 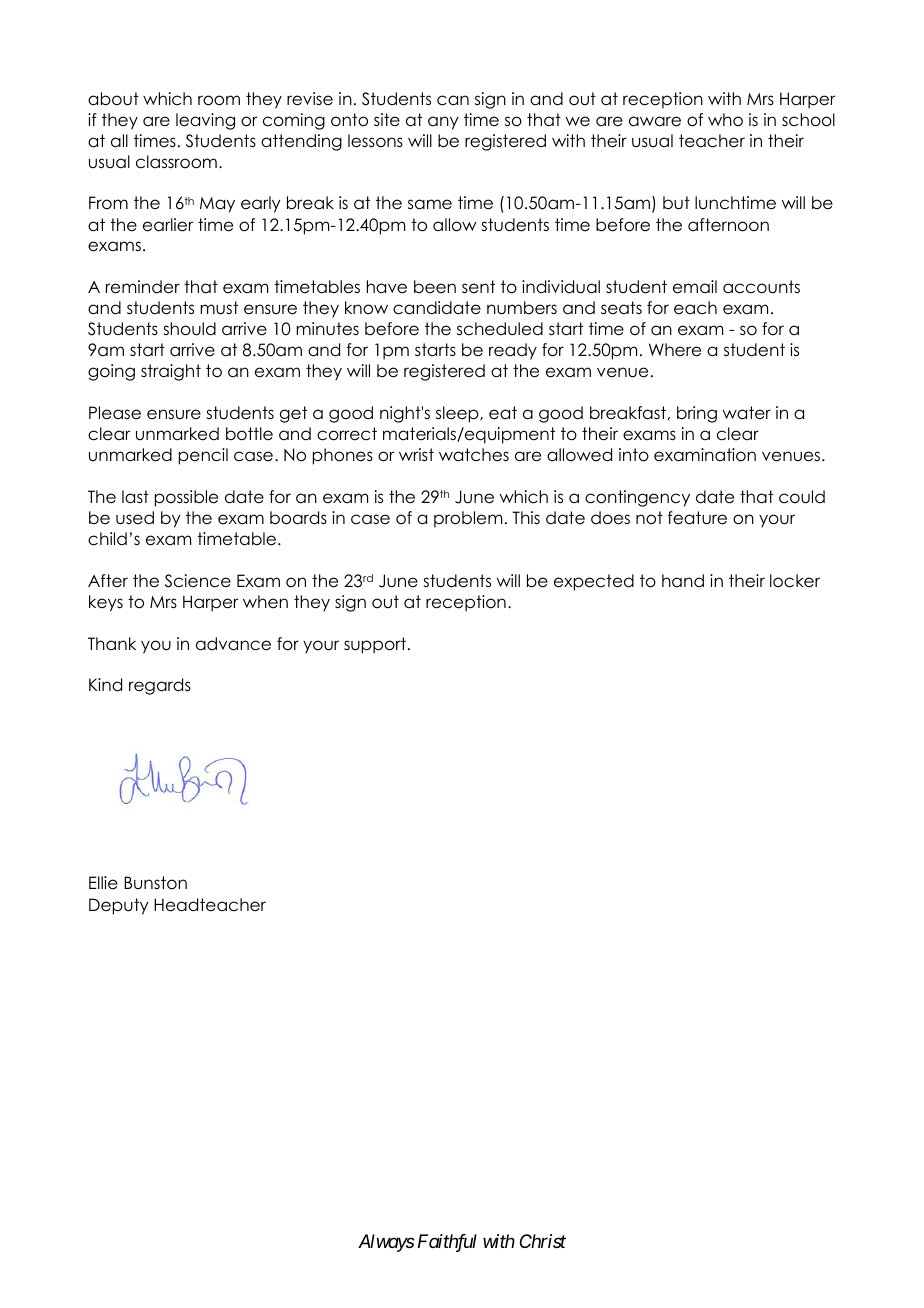 What do you see at coordinates (443, 123) in the image?
I see `any` at bounding box center [443, 123].
